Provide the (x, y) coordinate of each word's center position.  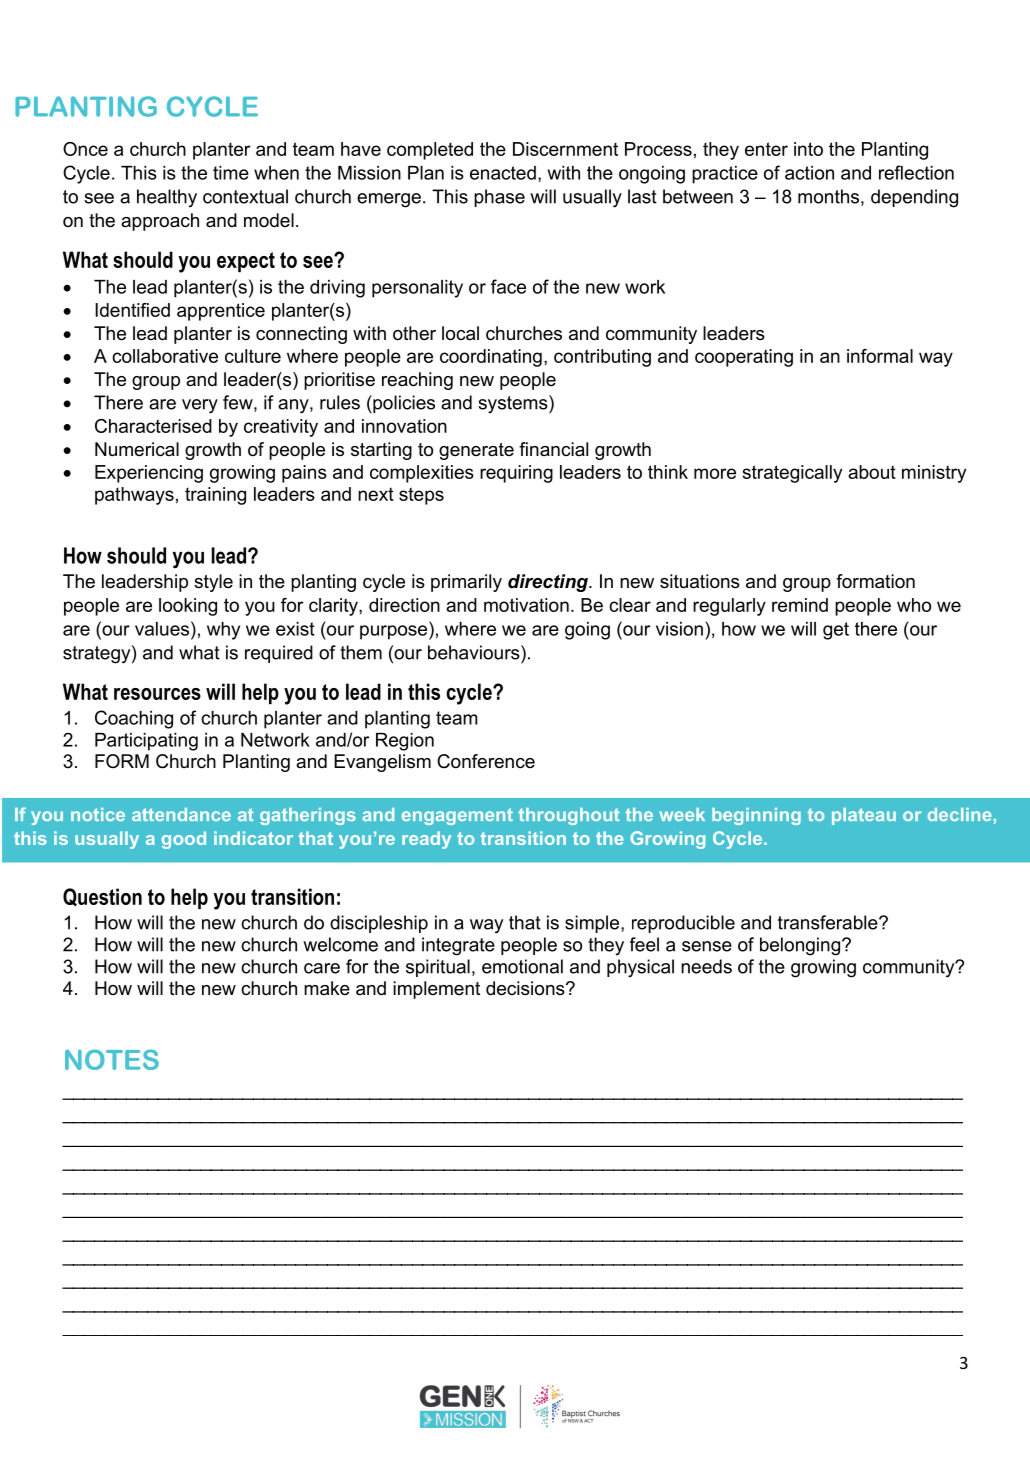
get (836, 631)
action (809, 173)
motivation (526, 605)
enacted (503, 173)
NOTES (112, 1060)
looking (188, 607)
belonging (800, 946)
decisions (526, 988)
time (231, 173)
